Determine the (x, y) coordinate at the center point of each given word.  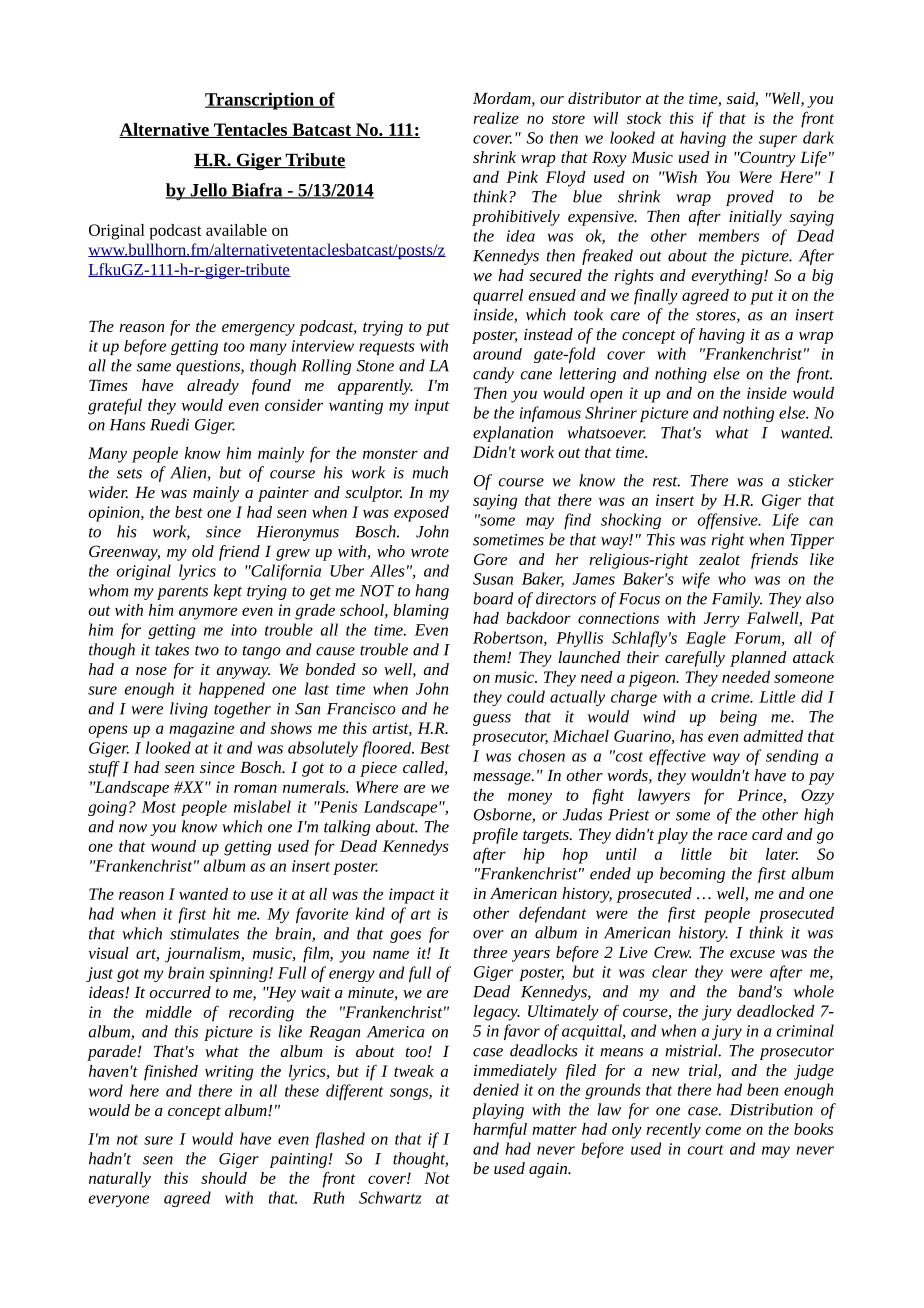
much (430, 472)
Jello (208, 191)
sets (129, 473)
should (224, 1178)
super (778, 141)
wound (173, 846)
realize (496, 118)
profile (495, 836)
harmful (500, 1130)
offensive (728, 521)
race (732, 836)
